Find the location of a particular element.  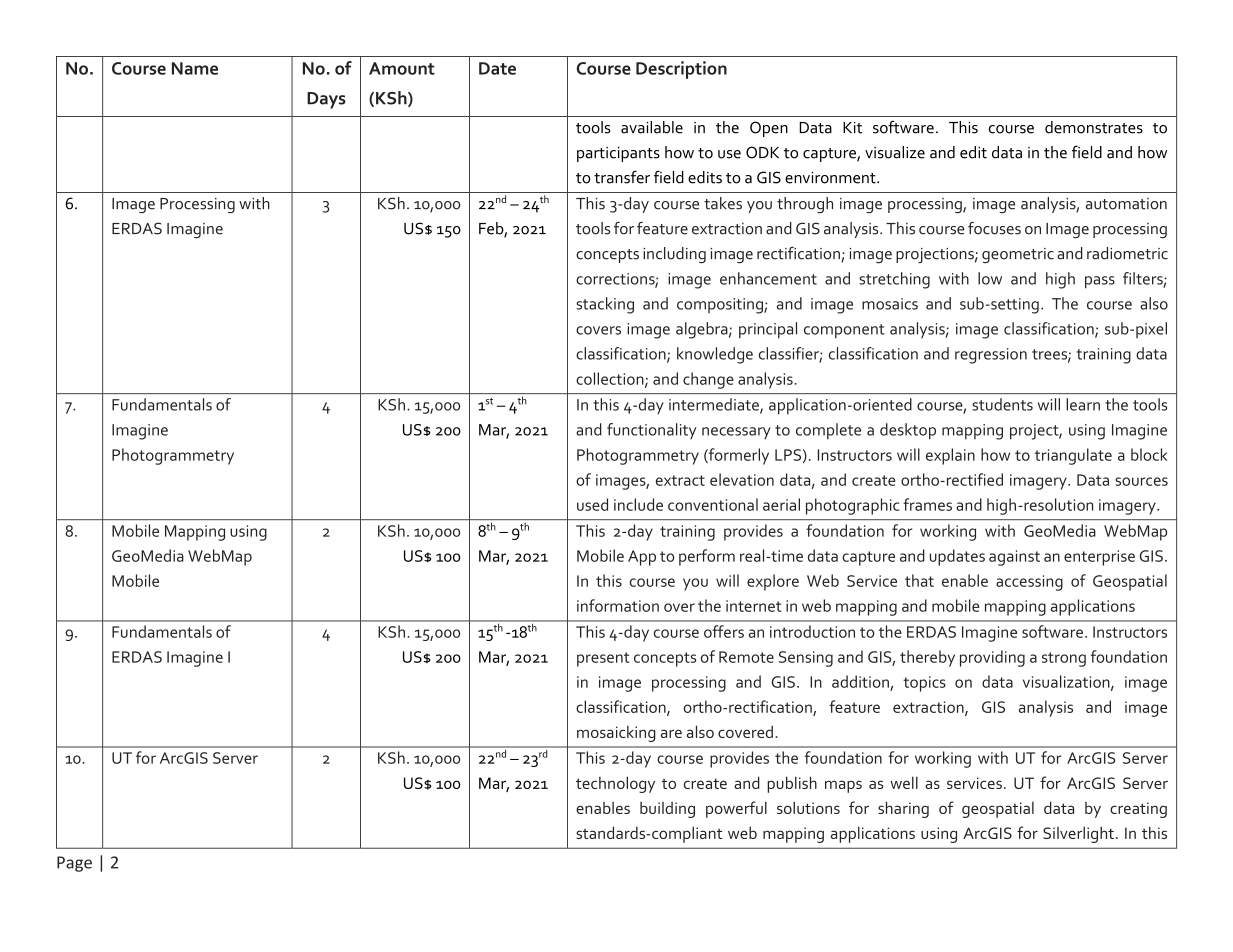

triangulate is located at coordinates (1073, 456).
